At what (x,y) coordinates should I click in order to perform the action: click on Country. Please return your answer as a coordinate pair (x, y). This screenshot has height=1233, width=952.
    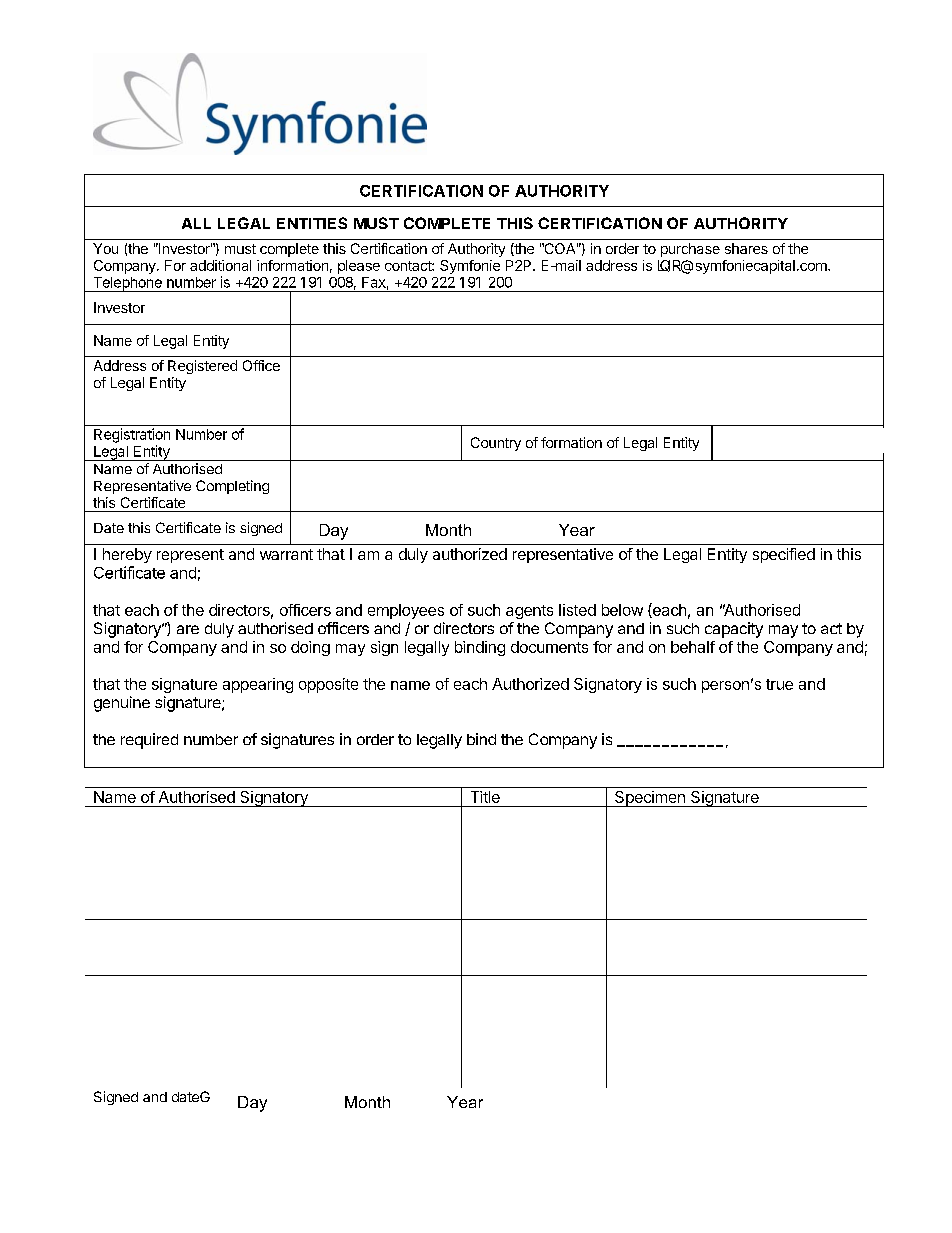
    Looking at the image, I should click on (496, 444).
